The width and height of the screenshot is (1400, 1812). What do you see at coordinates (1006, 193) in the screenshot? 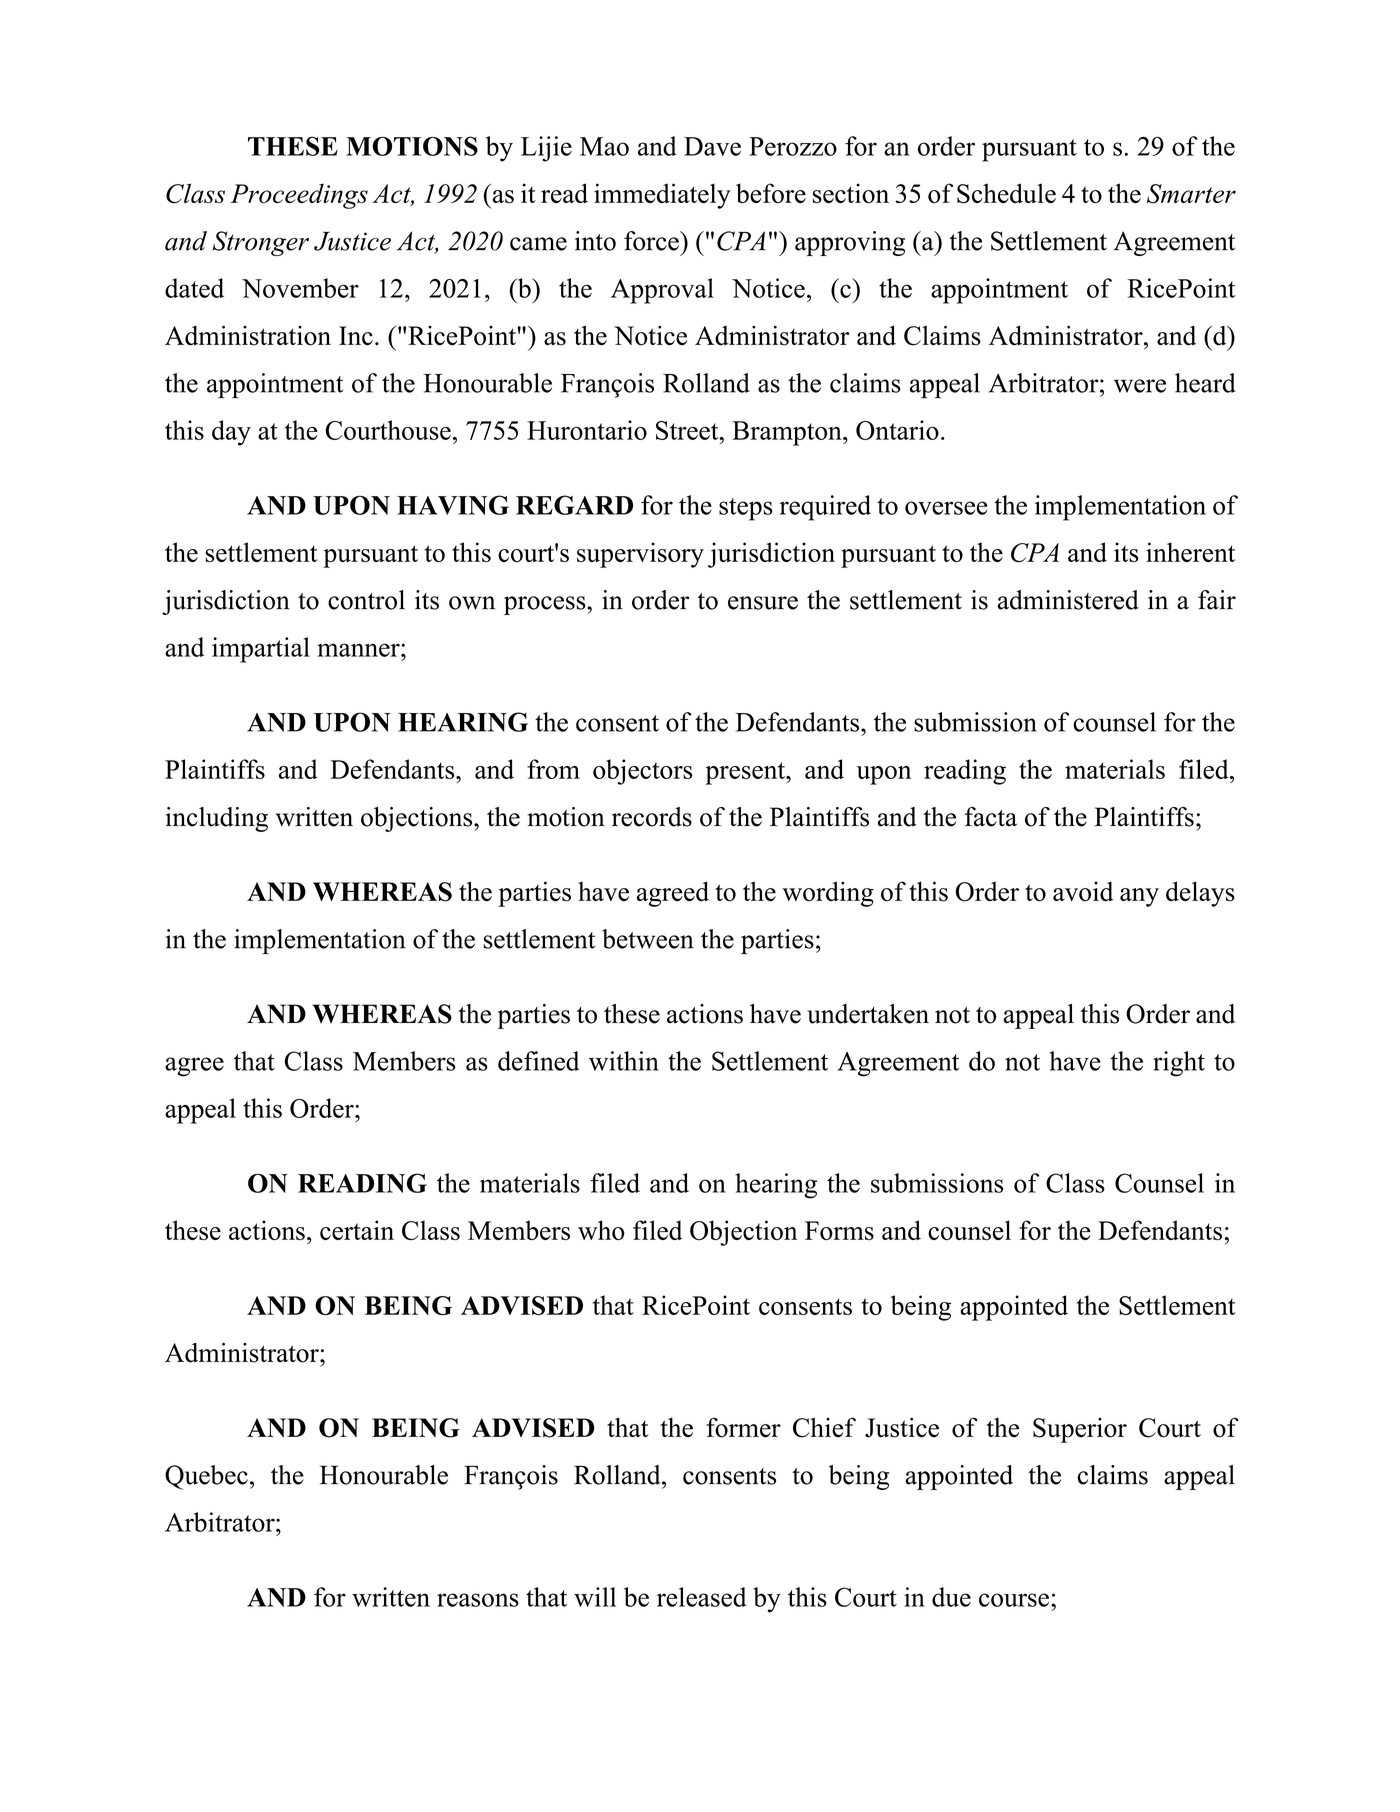
I see `Schedule` at bounding box center [1006, 193].
